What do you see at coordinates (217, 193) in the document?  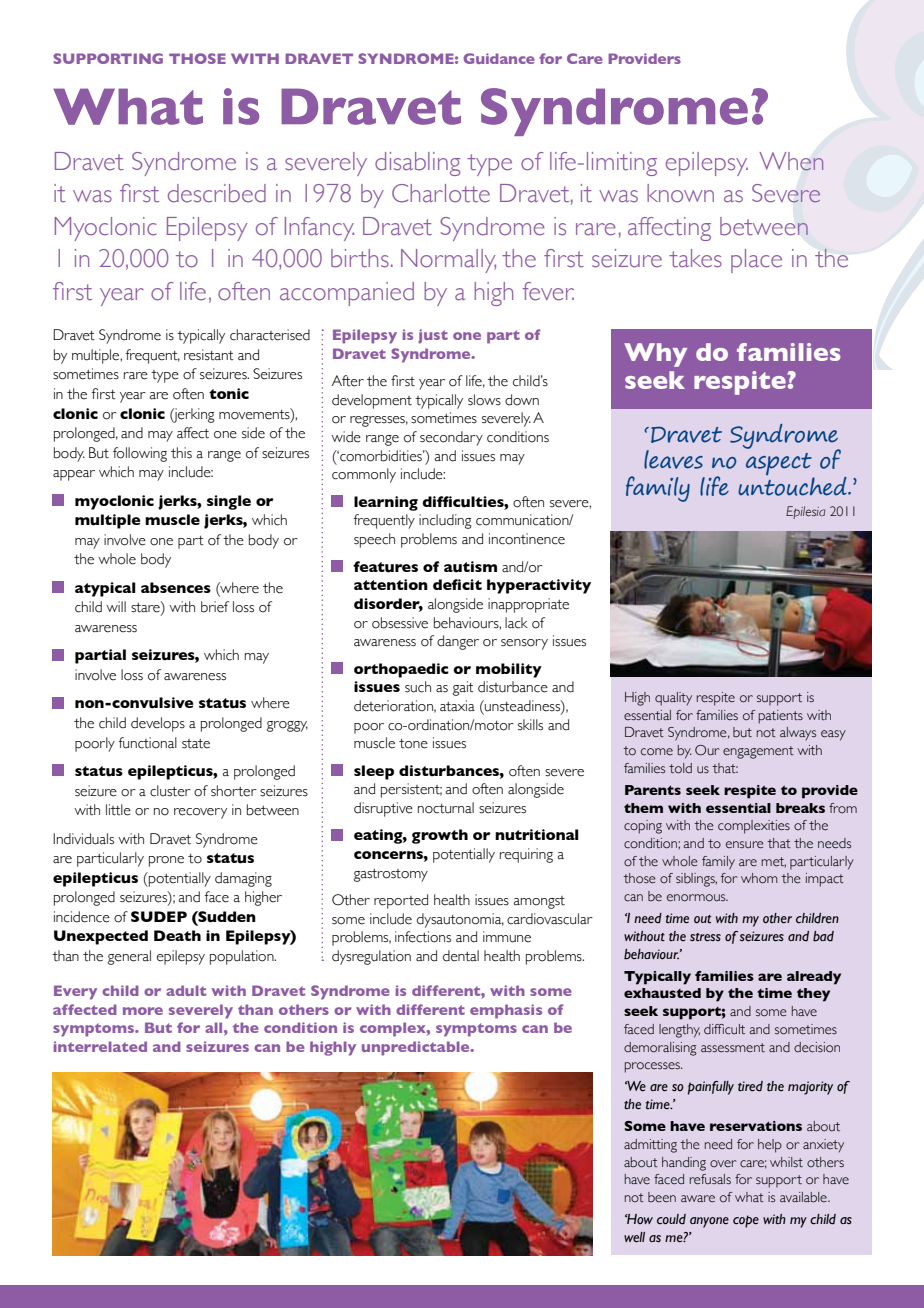 I see `described` at bounding box center [217, 193].
